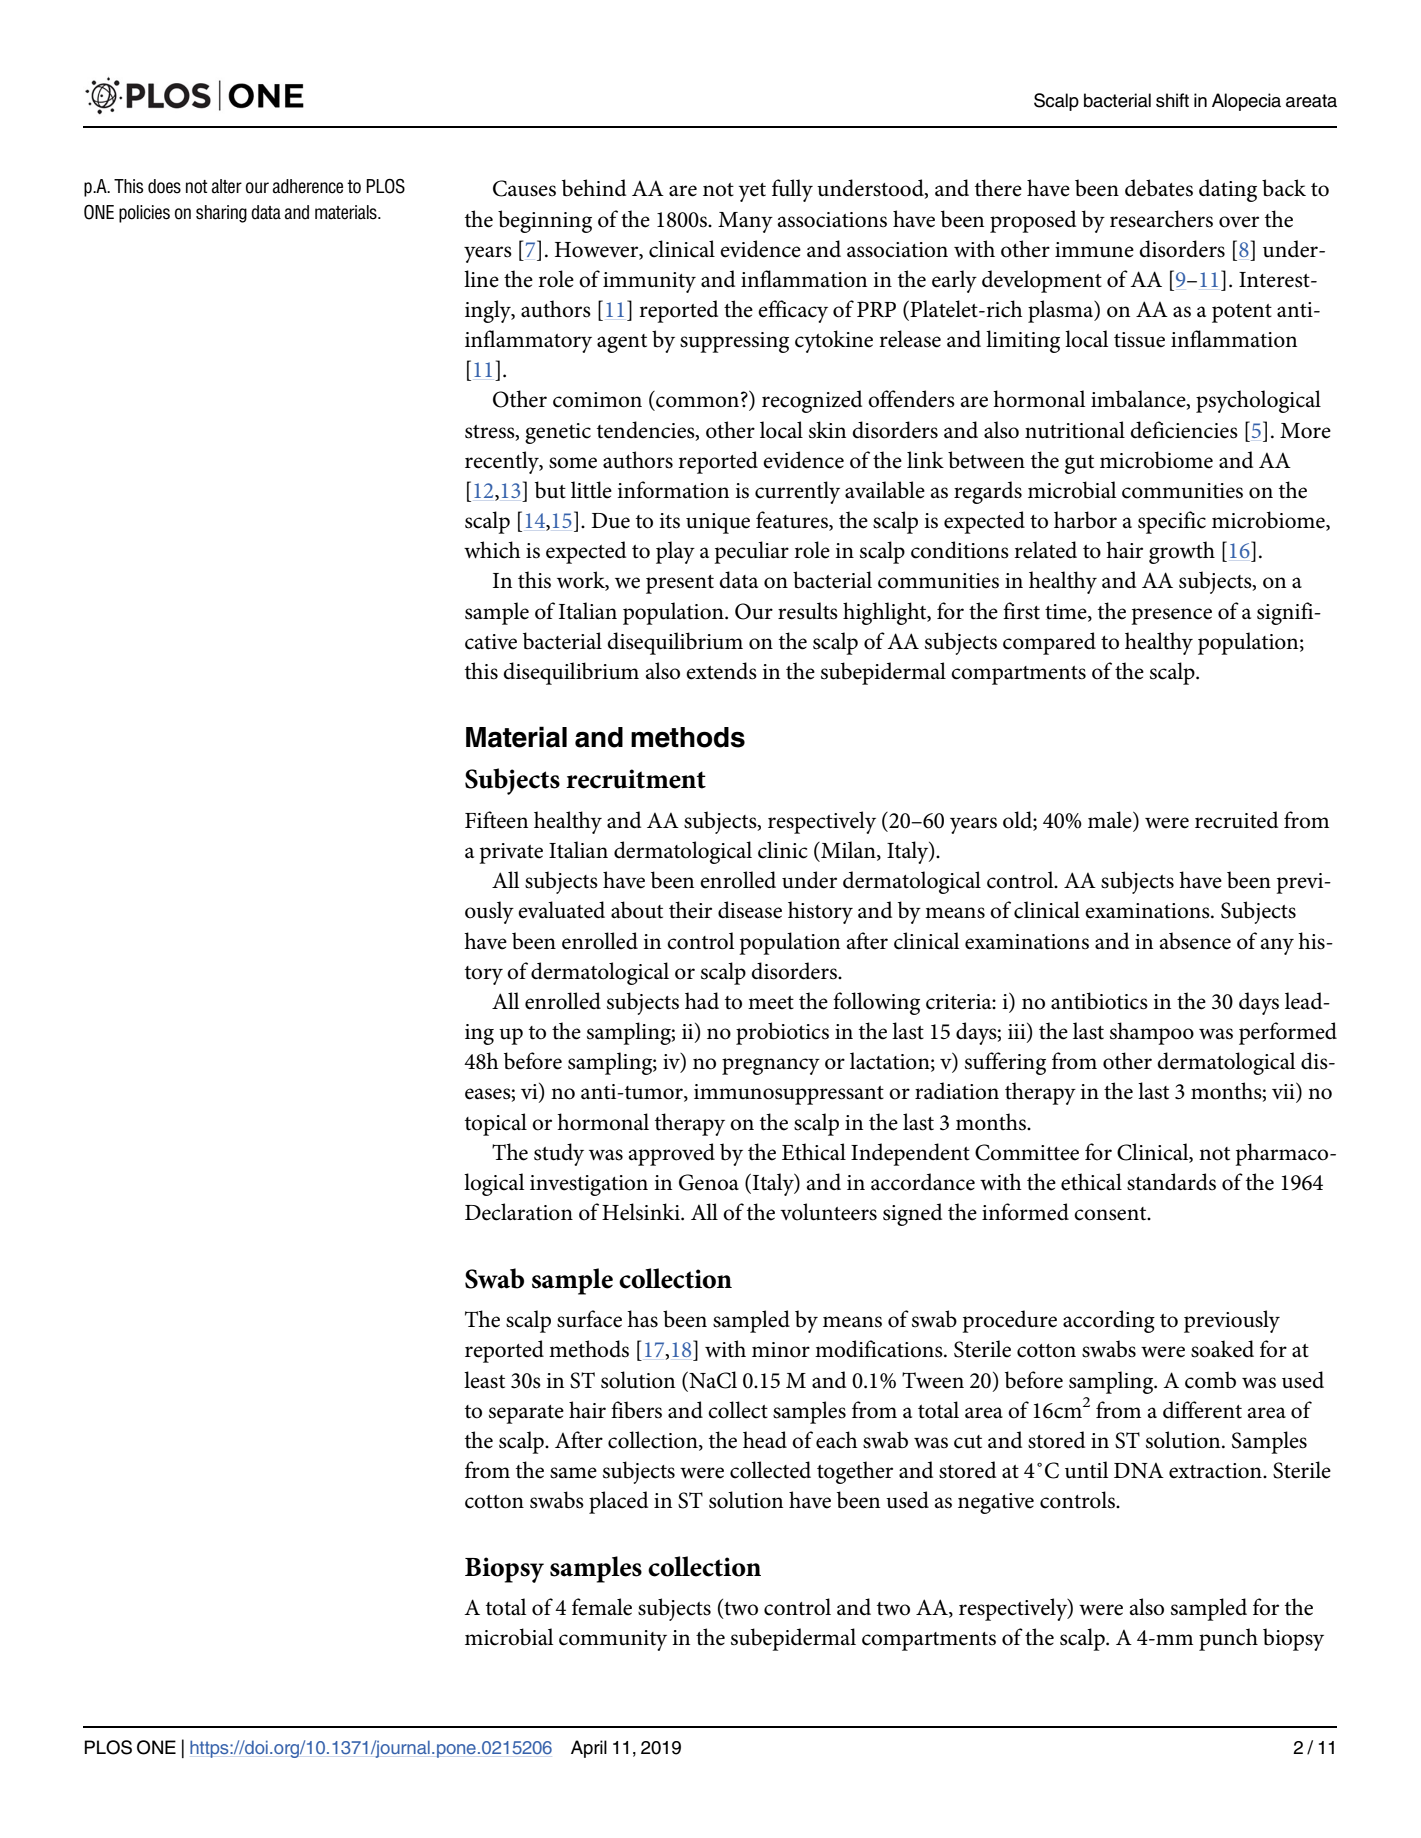  What do you see at coordinates (752, 192) in the image?
I see `yet` at bounding box center [752, 192].
